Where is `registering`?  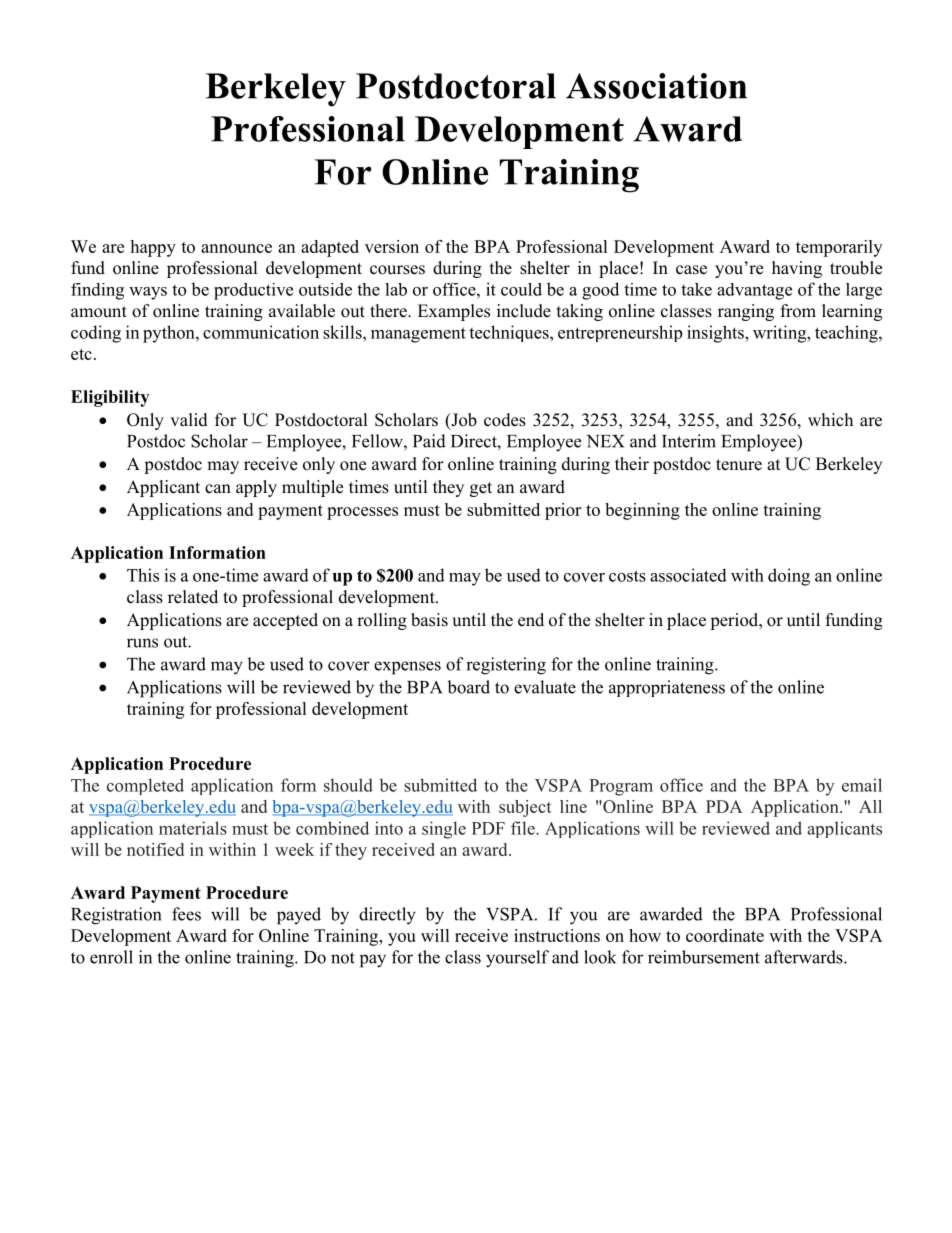 registering is located at coordinates (506, 666).
